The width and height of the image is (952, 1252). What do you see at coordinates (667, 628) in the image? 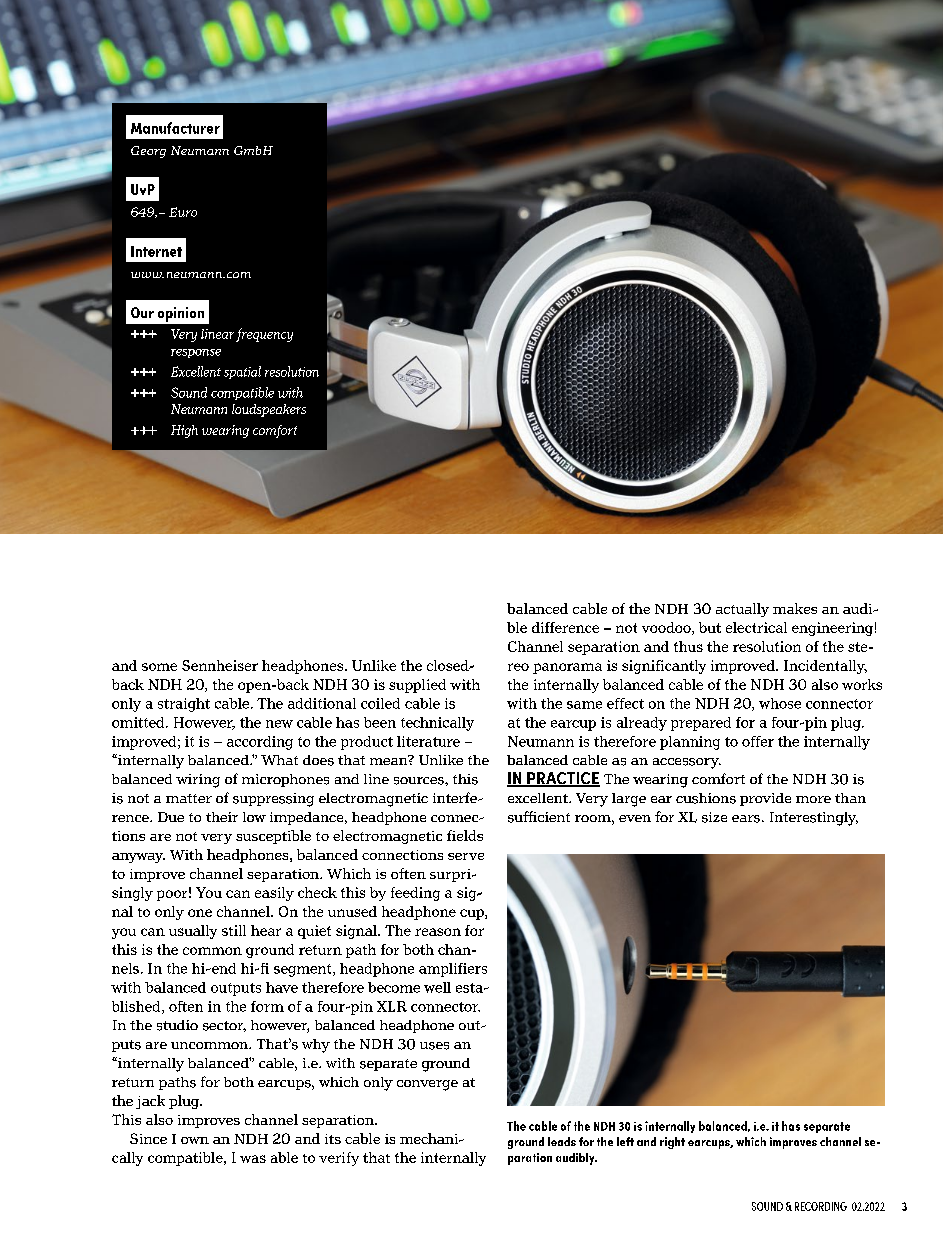
I see `voodoo` at bounding box center [667, 628].
